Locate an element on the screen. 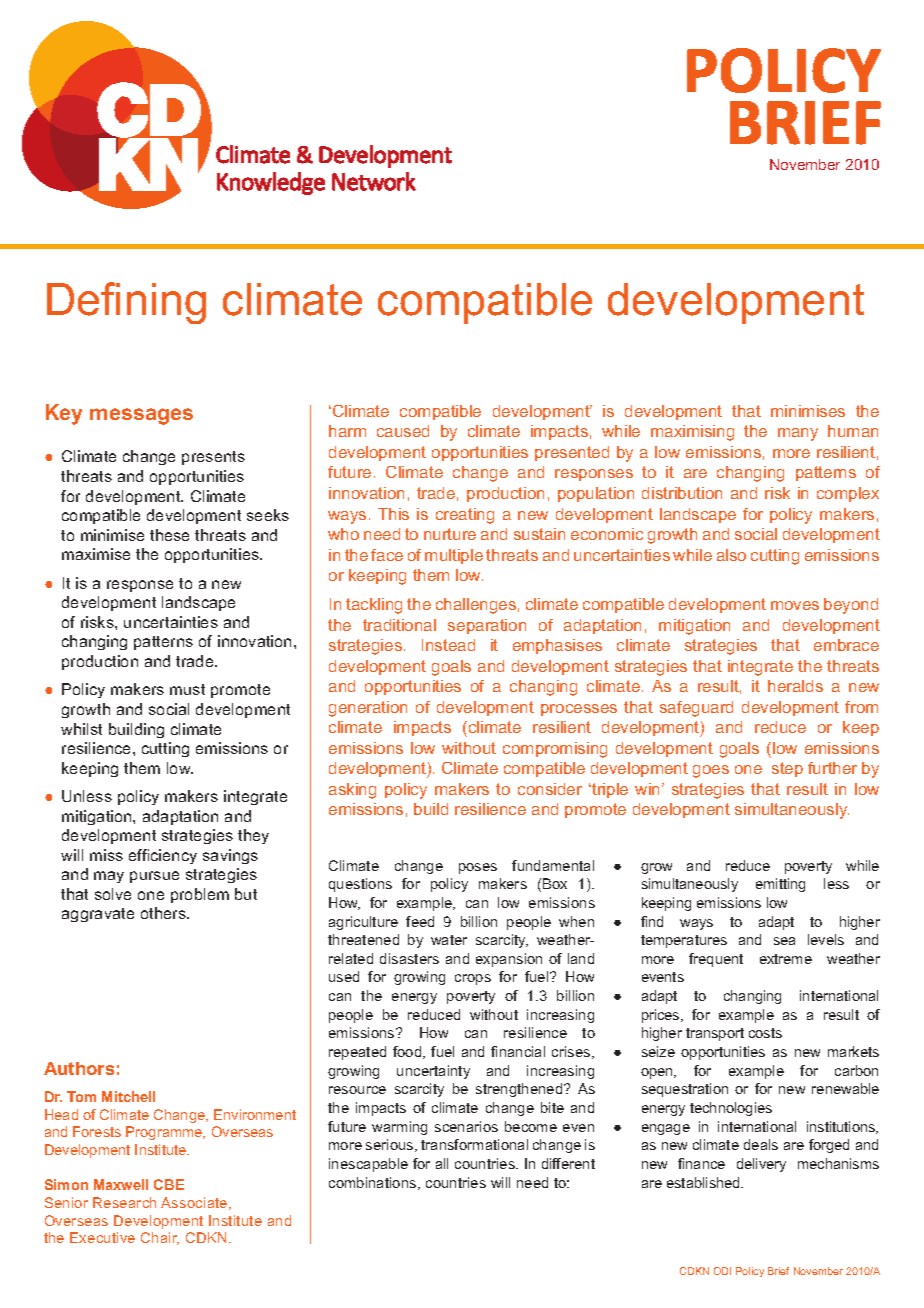  many is located at coordinates (798, 434).
